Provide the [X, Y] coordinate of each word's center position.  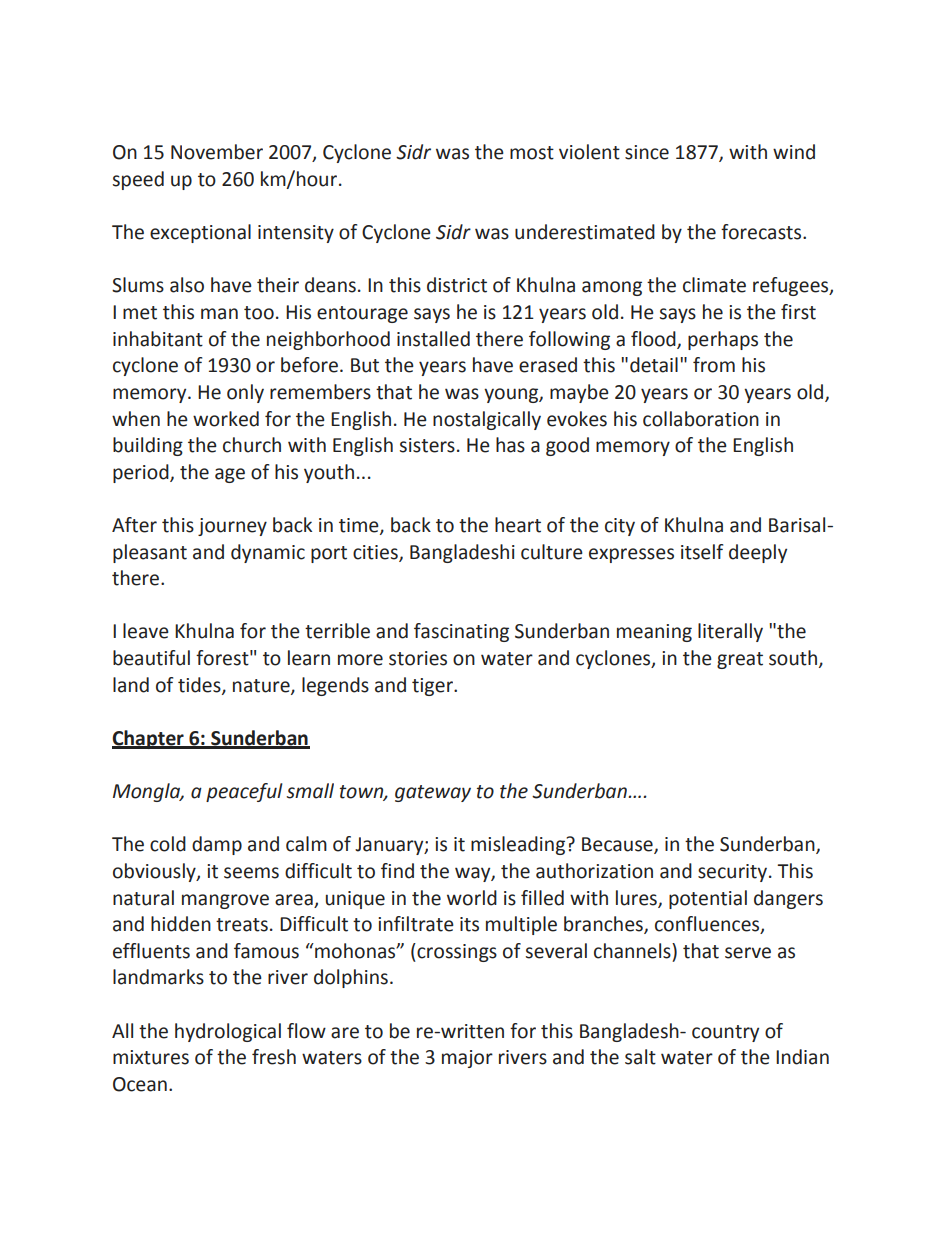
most [532, 153]
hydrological [228, 1032]
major [467, 1059]
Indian [802, 1057]
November [217, 152]
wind [794, 152]
